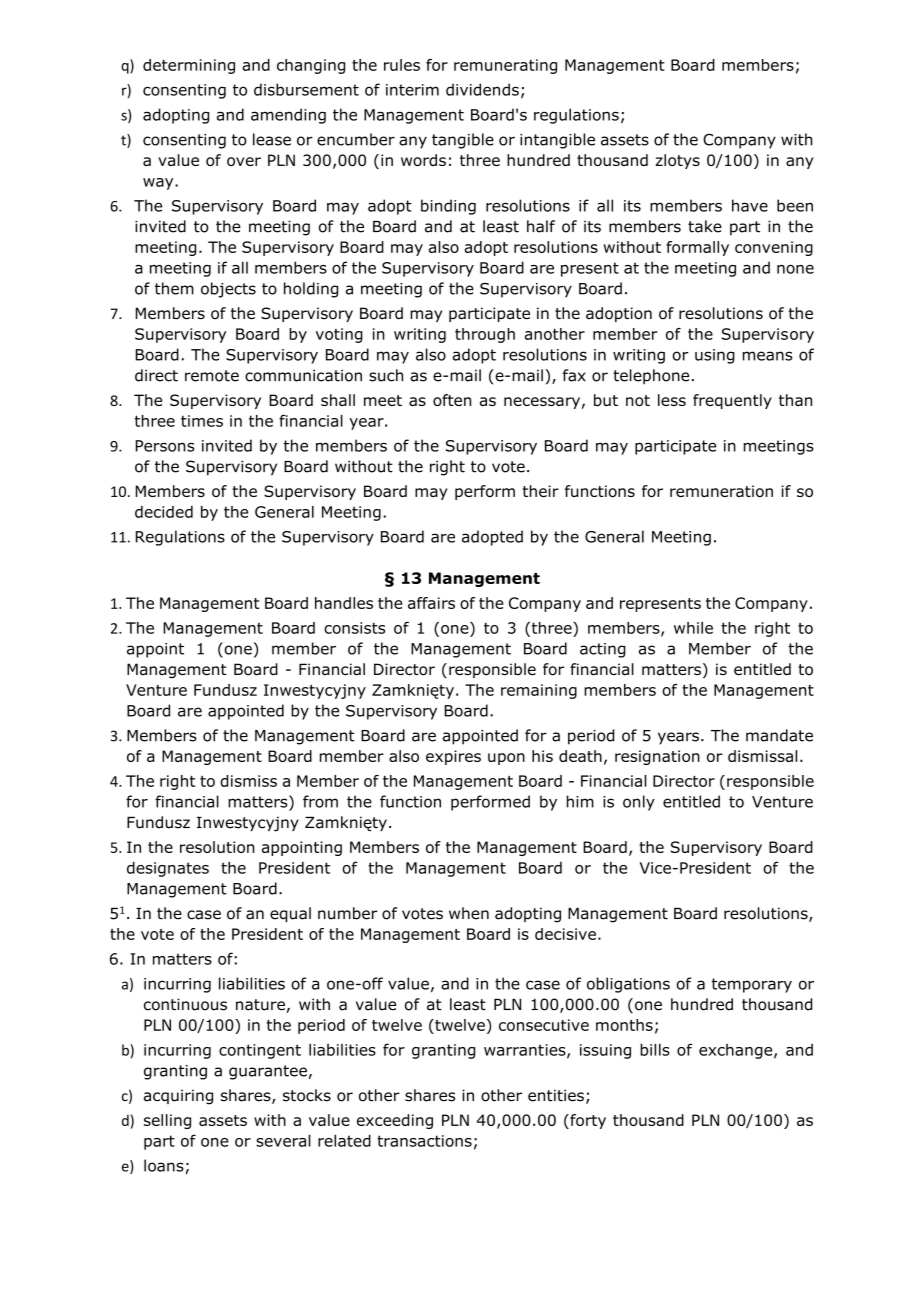 The width and height of the screenshot is (924, 1308). What do you see at coordinates (453, 757) in the screenshot?
I see `expires` at bounding box center [453, 757].
